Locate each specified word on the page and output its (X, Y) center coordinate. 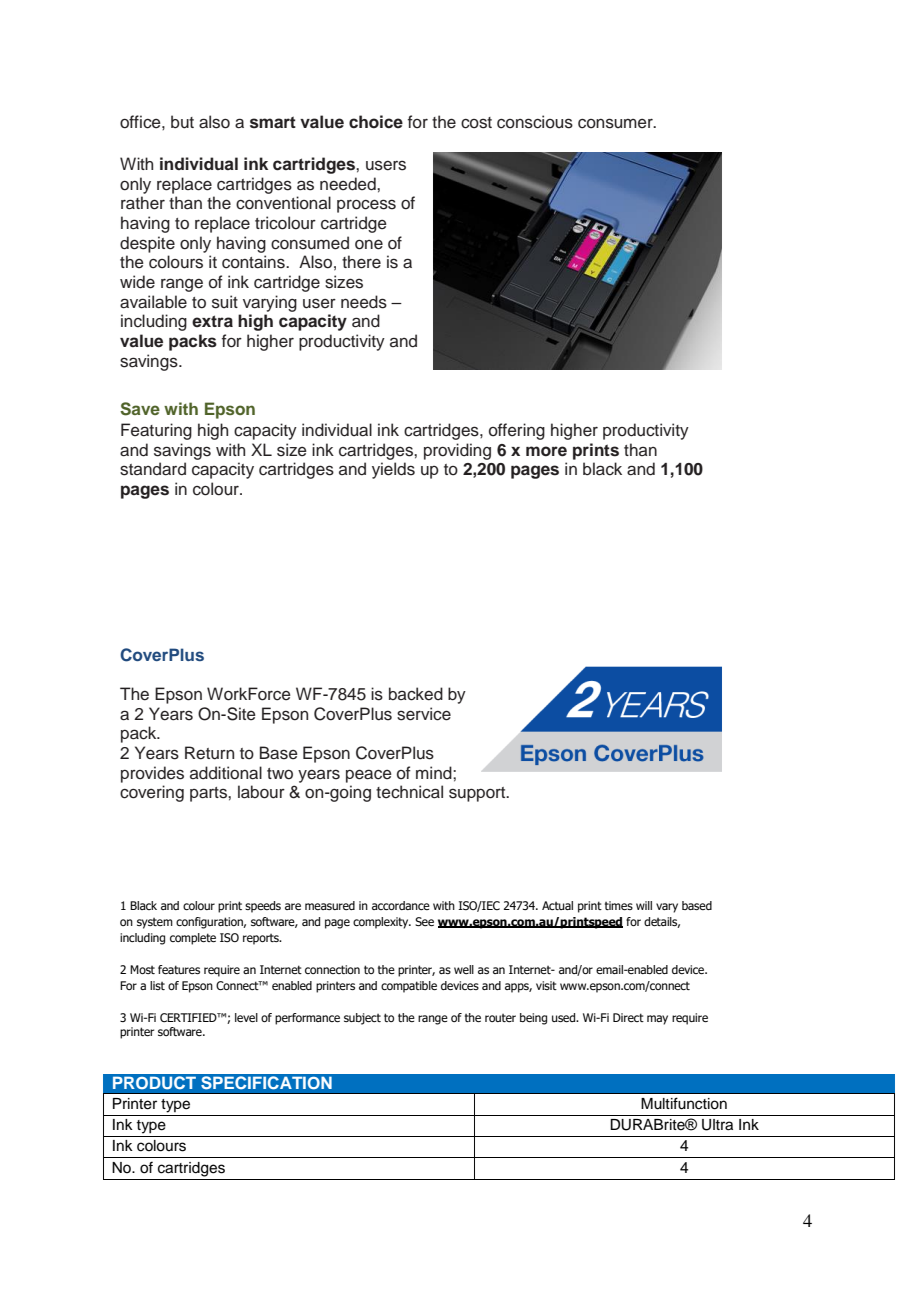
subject (362, 1019)
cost (476, 123)
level (246, 1017)
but (182, 122)
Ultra (717, 1125)
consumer (616, 123)
